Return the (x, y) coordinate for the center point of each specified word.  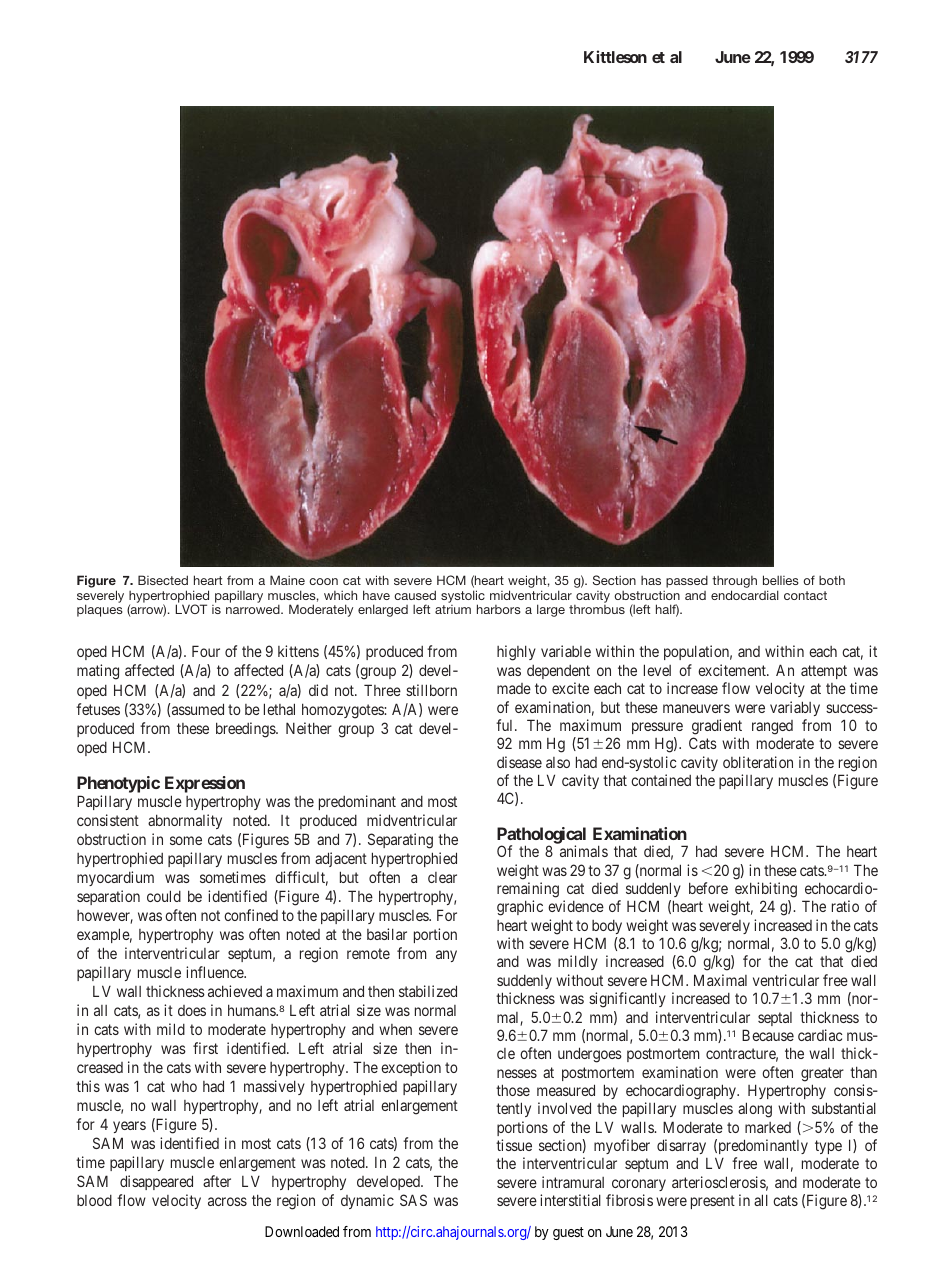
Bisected (163, 580)
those (513, 1090)
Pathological (541, 836)
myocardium (115, 878)
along (755, 1110)
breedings (246, 730)
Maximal (720, 980)
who (184, 1086)
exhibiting (766, 890)
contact (805, 595)
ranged (772, 727)
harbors (499, 609)
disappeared (156, 1182)
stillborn (431, 690)
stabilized (428, 991)
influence (215, 972)
